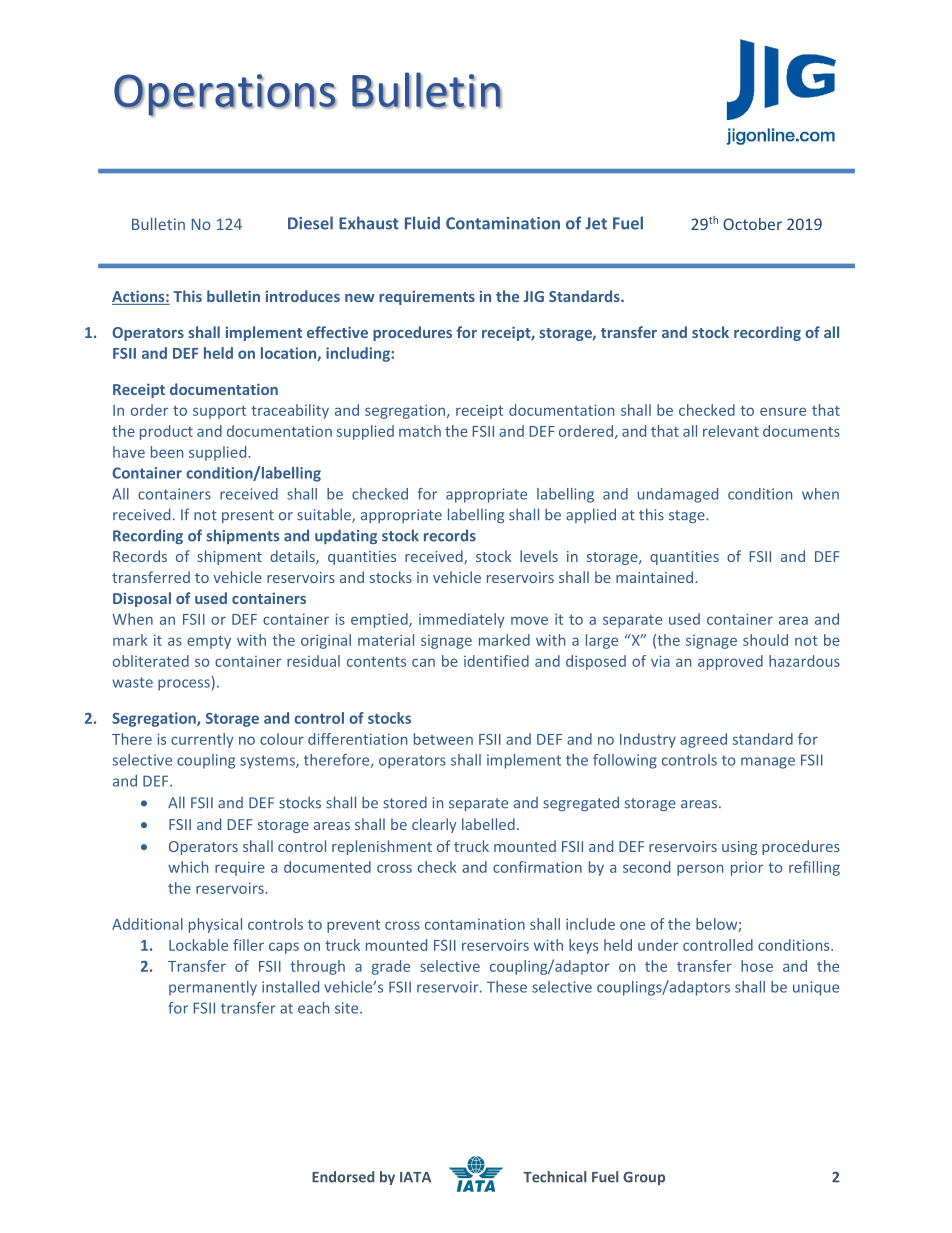 This screenshot has height=1233, width=952. What do you see at coordinates (422, 223) in the screenshot?
I see `Fluid` at bounding box center [422, 223].
